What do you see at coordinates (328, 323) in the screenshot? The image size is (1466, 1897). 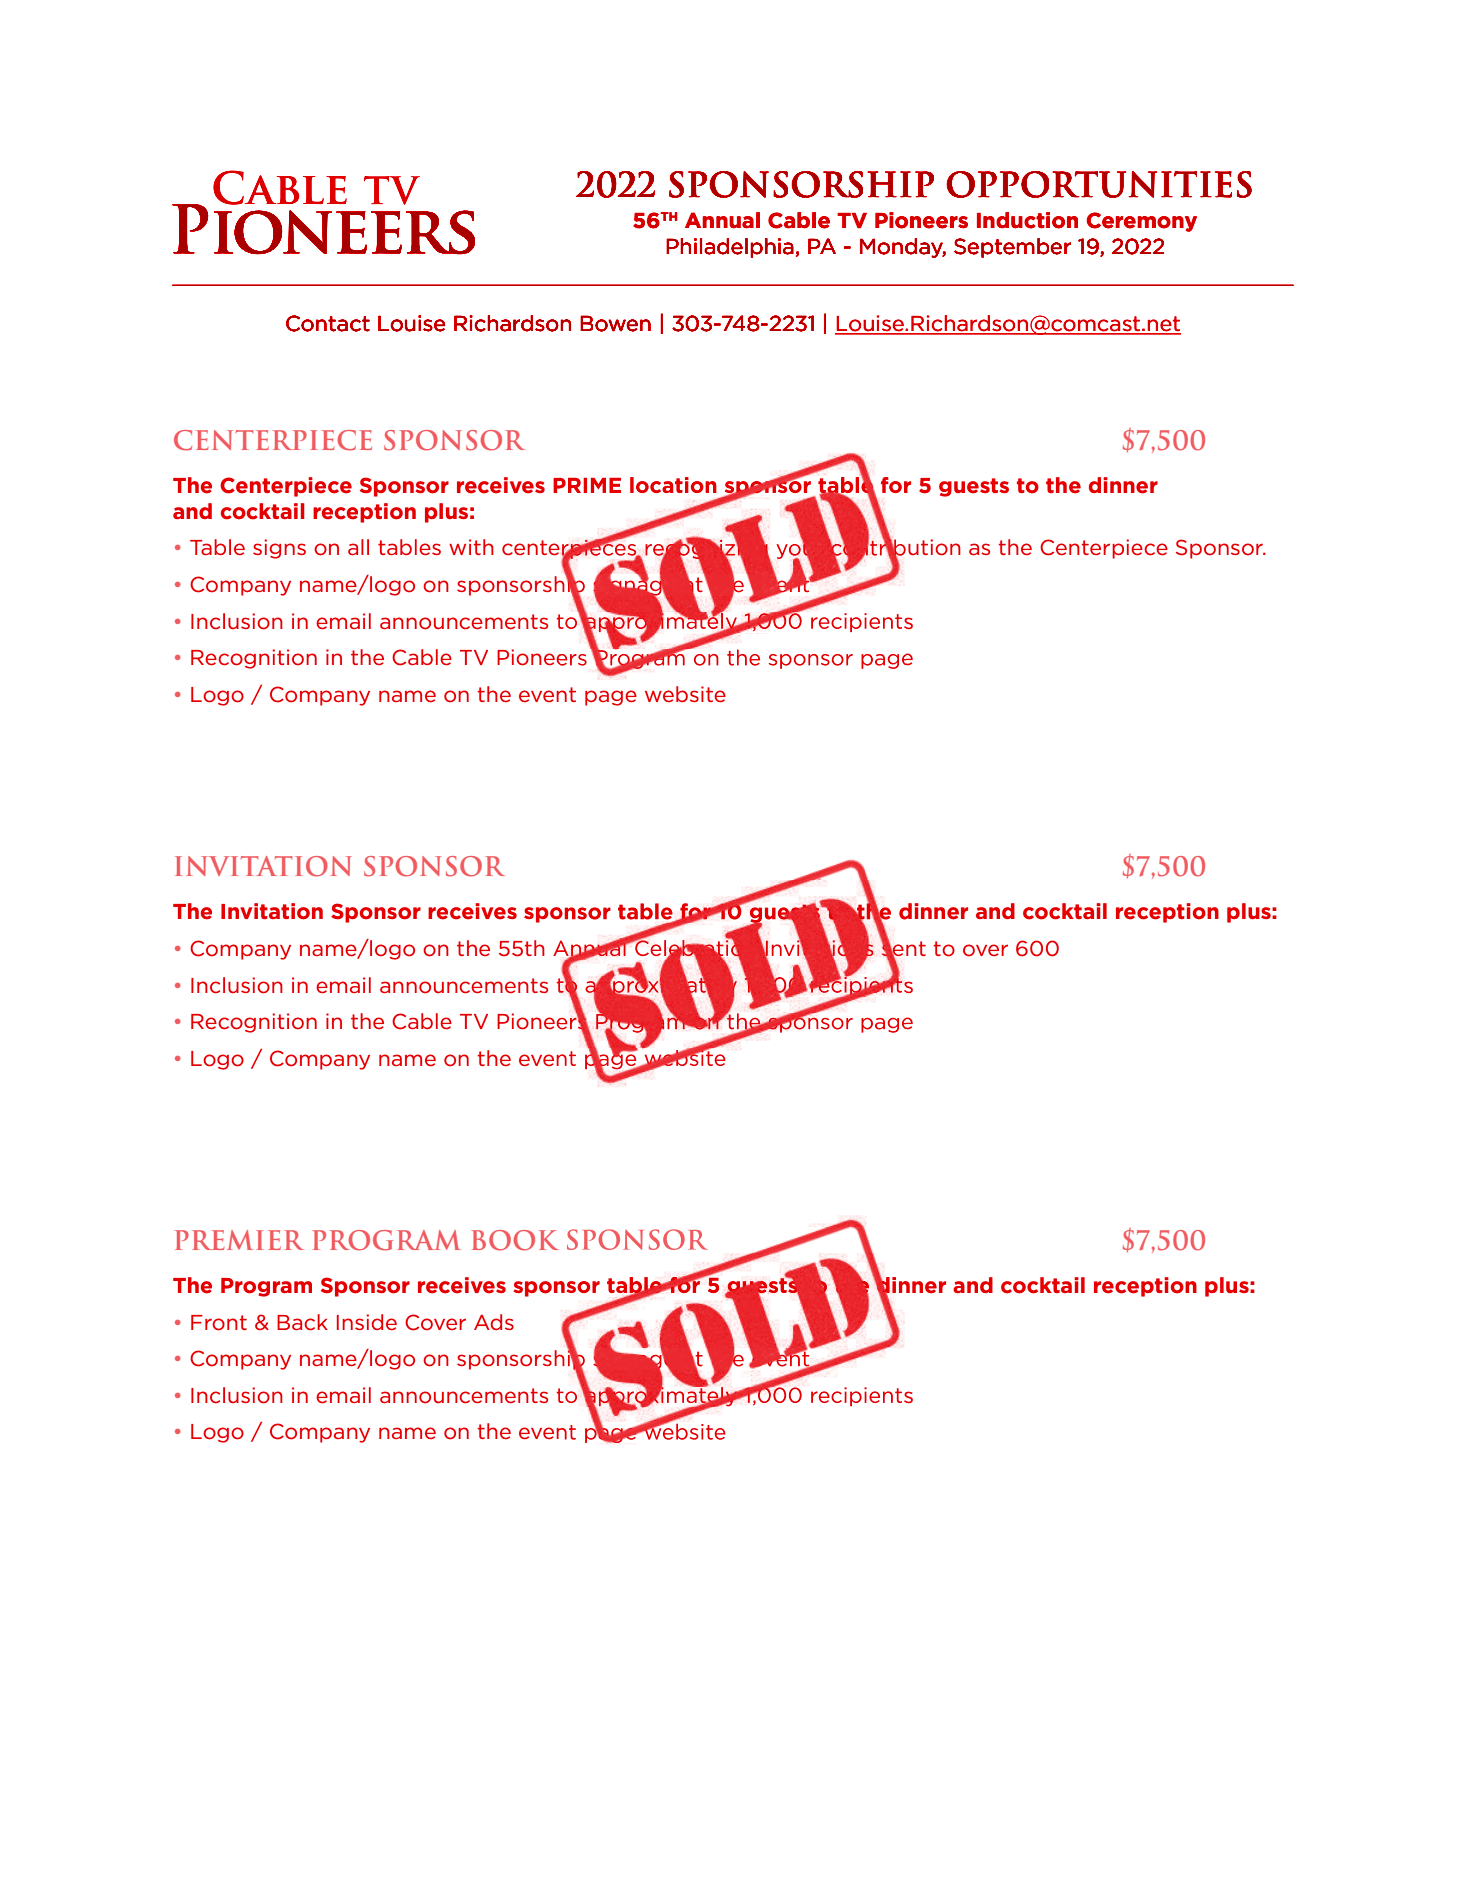 I see `Contact` at bounding box center [328, 323].
